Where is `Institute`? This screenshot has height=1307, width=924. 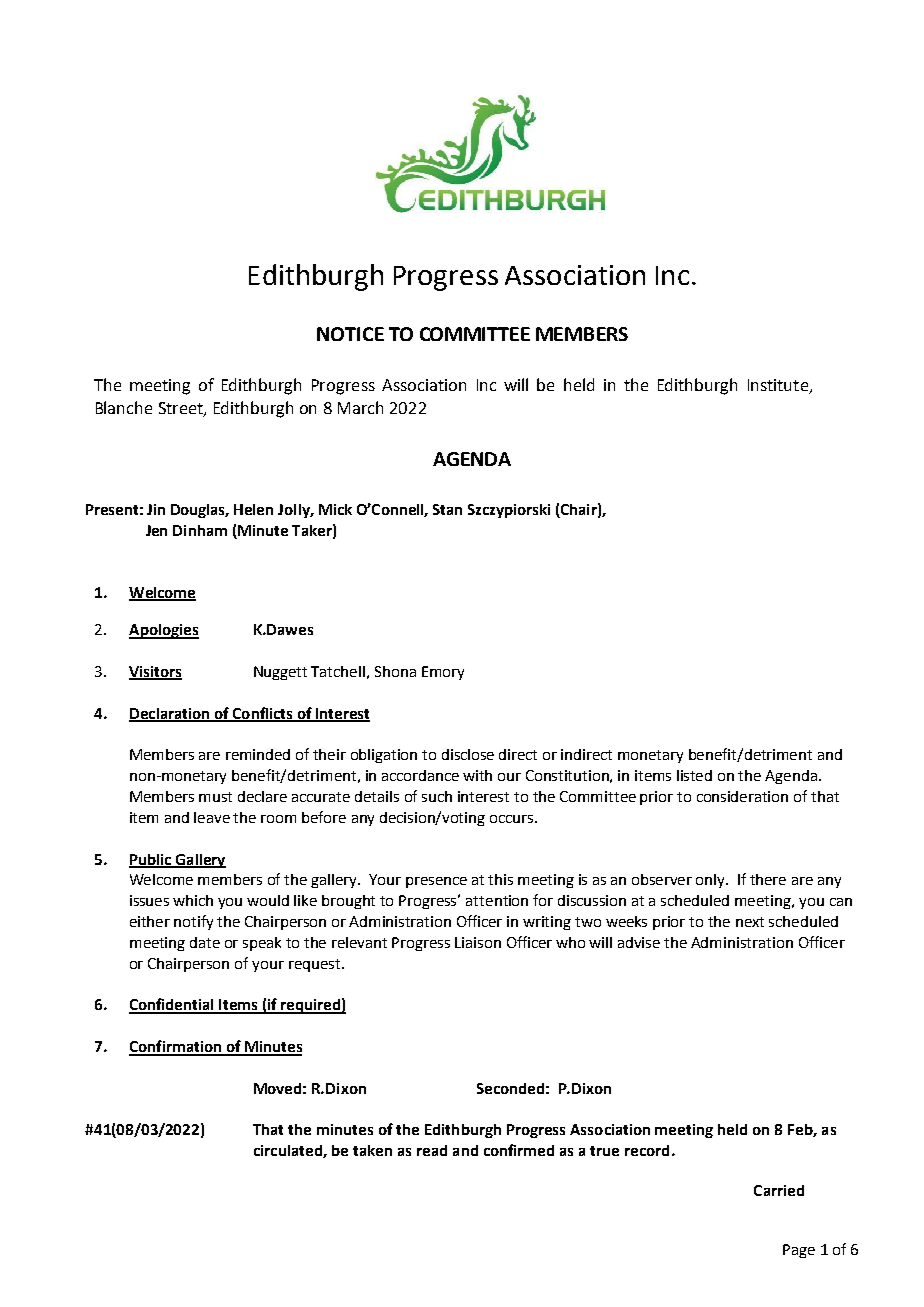
Institute is located at coordinates (779, 386).
